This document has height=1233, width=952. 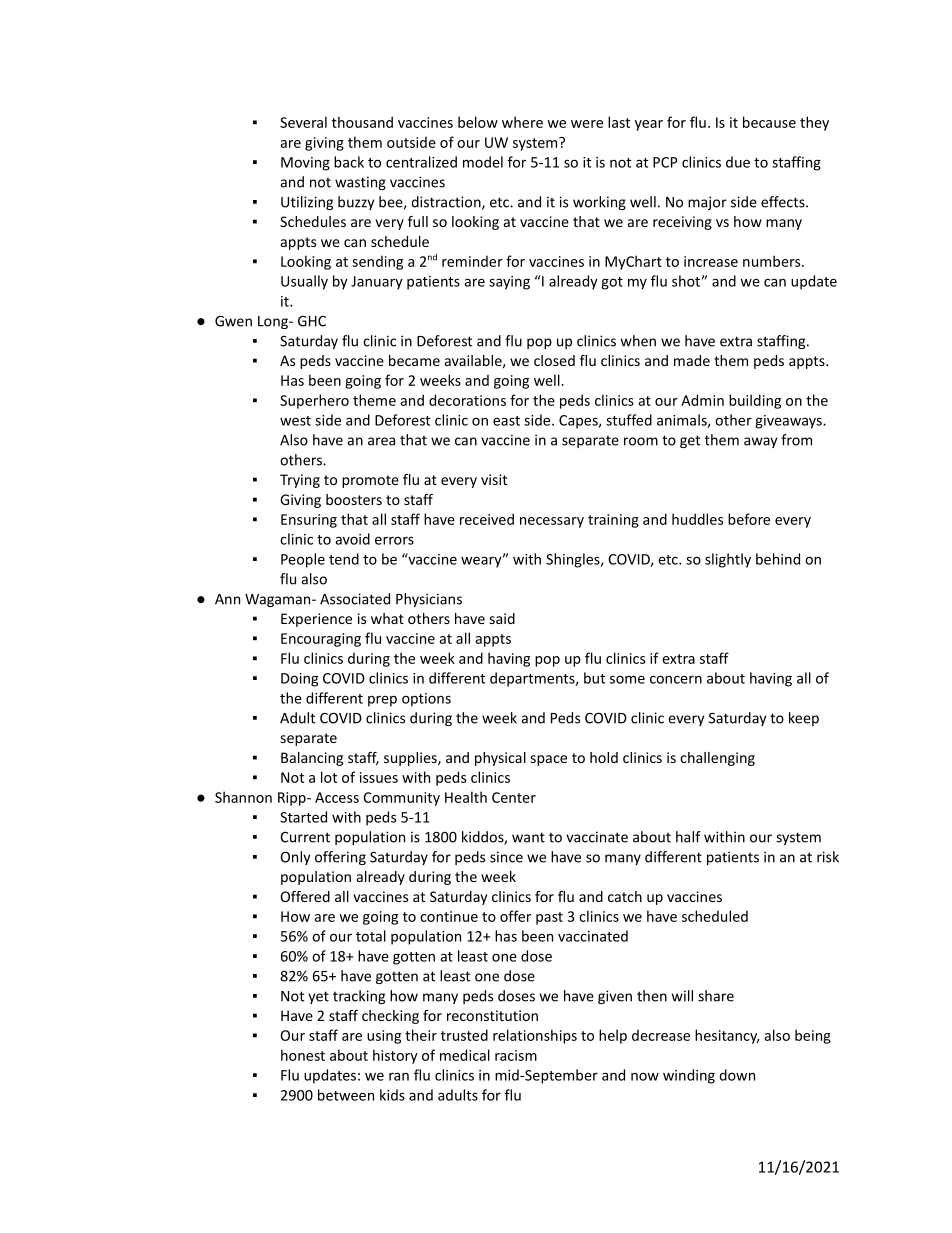 I want to click on said, so click(x=502, y=618).
